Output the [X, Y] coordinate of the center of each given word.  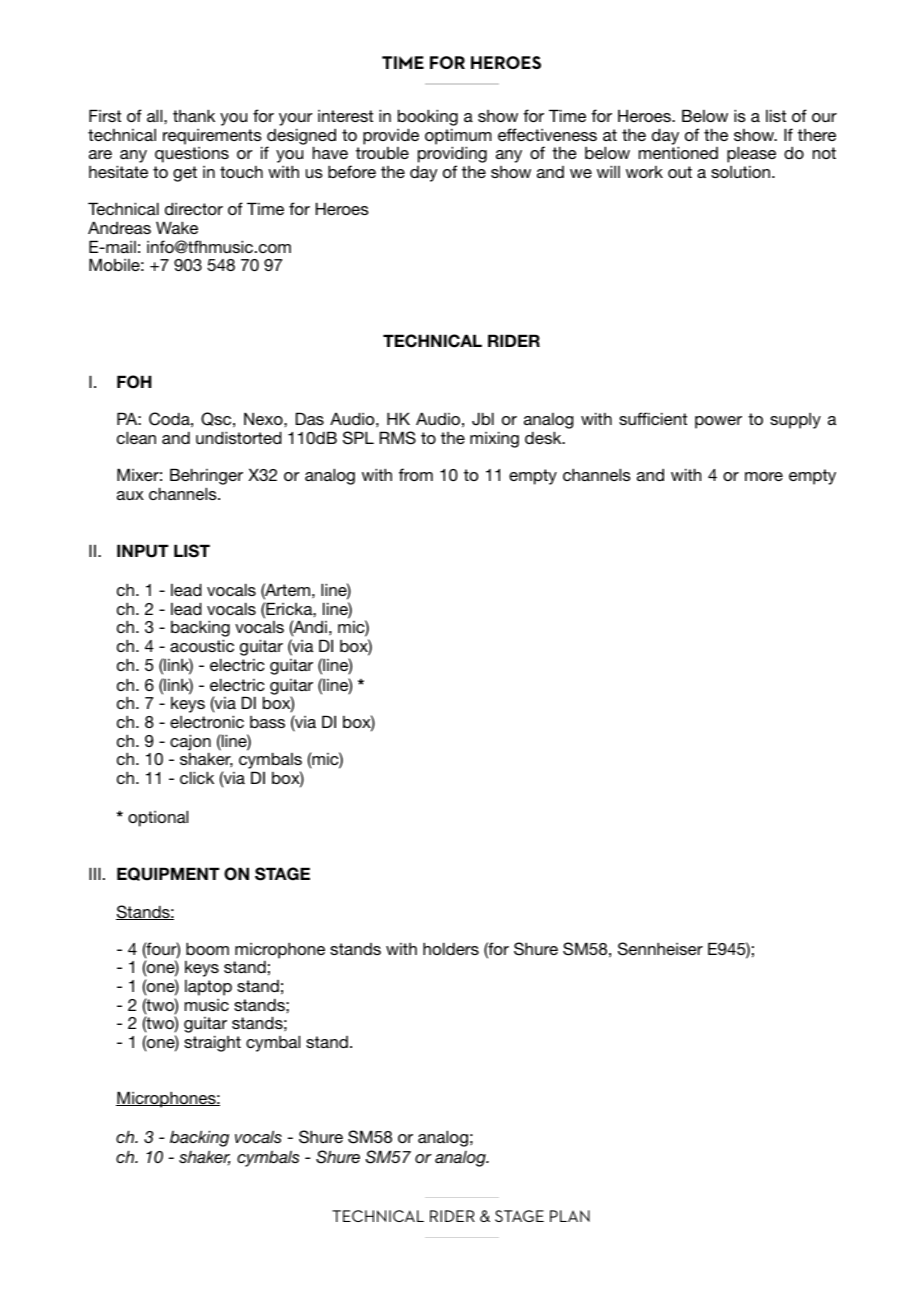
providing [452, 156]
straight [212, 1043]
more [764, 476]
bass [267, 722]
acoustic [202, 645]
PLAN [570, 1216]
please [751, 154]
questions [192, 155]
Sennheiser [660, 949]
